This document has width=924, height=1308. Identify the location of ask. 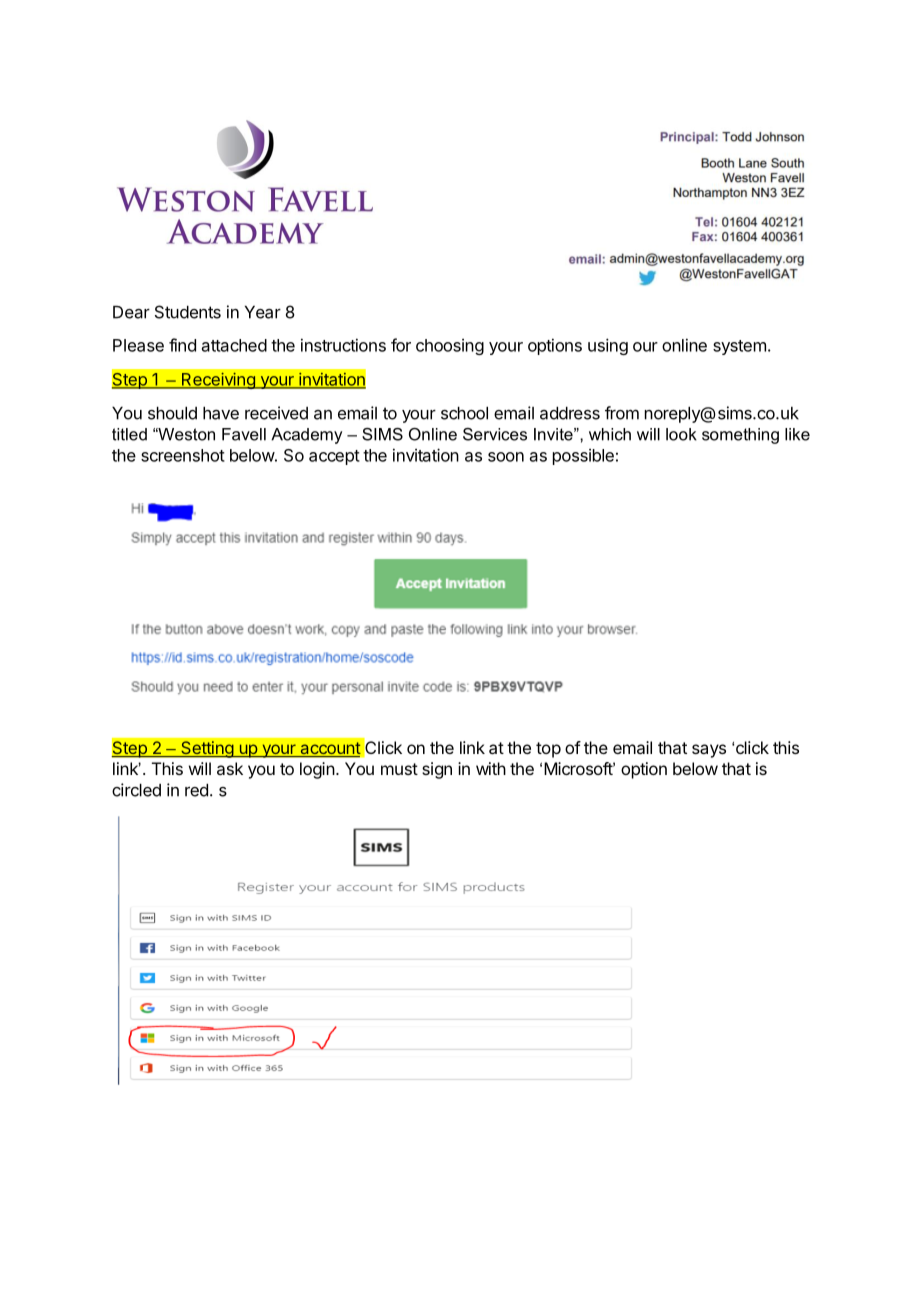
(230, 768).
